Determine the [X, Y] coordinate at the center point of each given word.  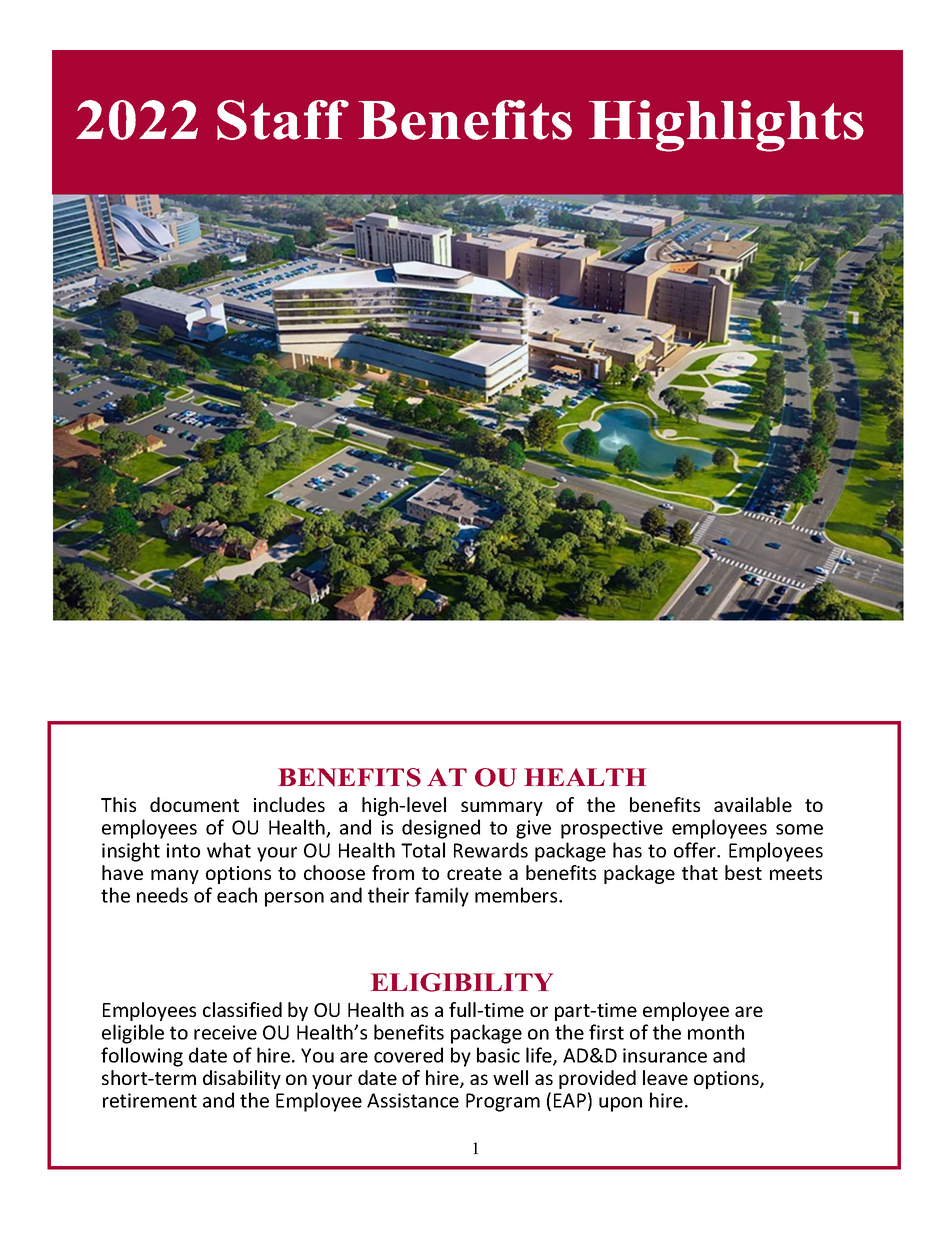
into [183, 850]
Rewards [491, 850]
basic [498, 1055]
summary [502, 808]
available [753, 804]
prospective [612, 829]
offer [696, 850]
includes [289, 804]
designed [441, 829]
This [118, 804]
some [799, 829]
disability [242, 1079]
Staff [283, 120]
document [194, 804]
